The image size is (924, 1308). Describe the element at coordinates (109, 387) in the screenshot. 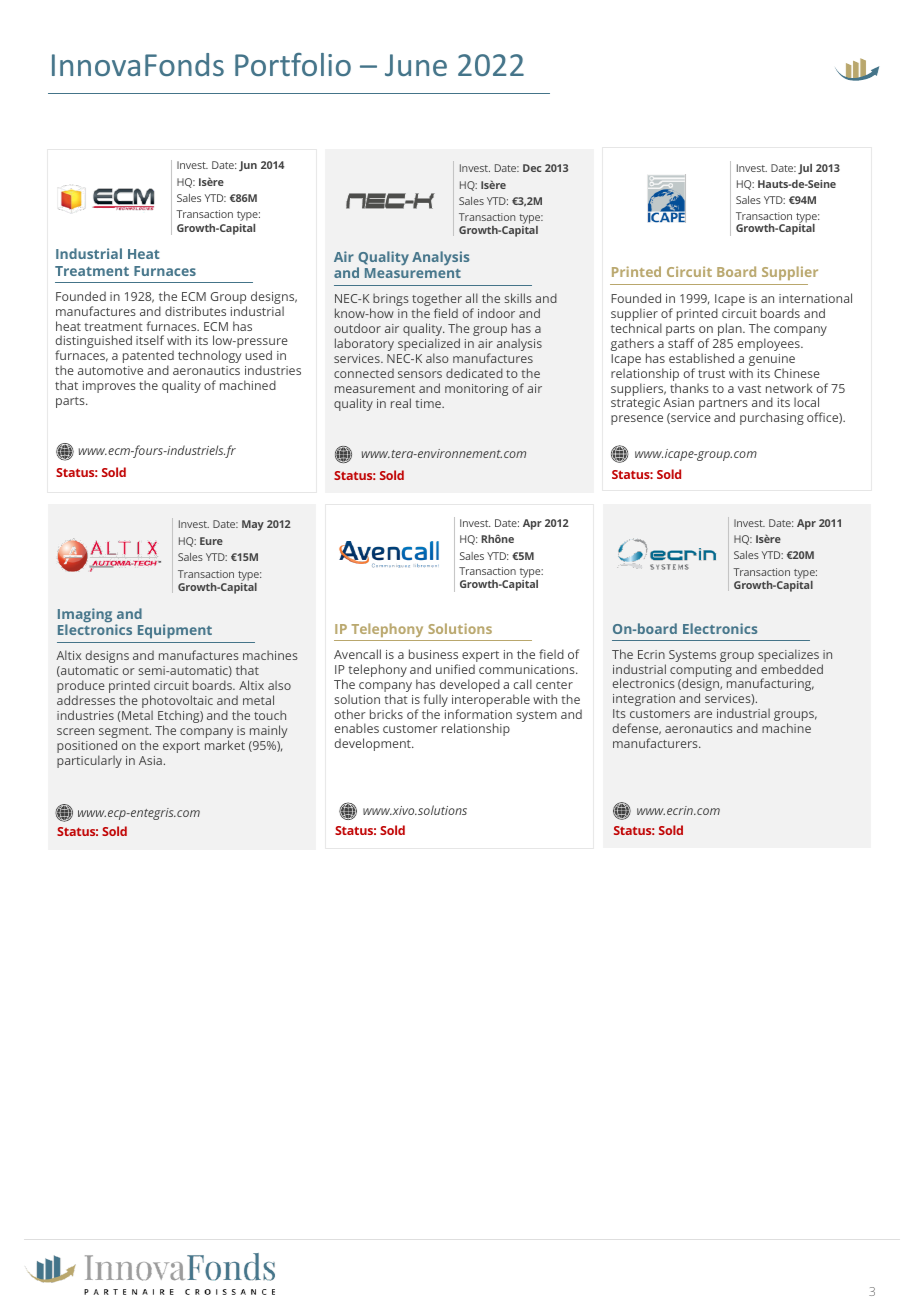

I see `improves` at that location.
